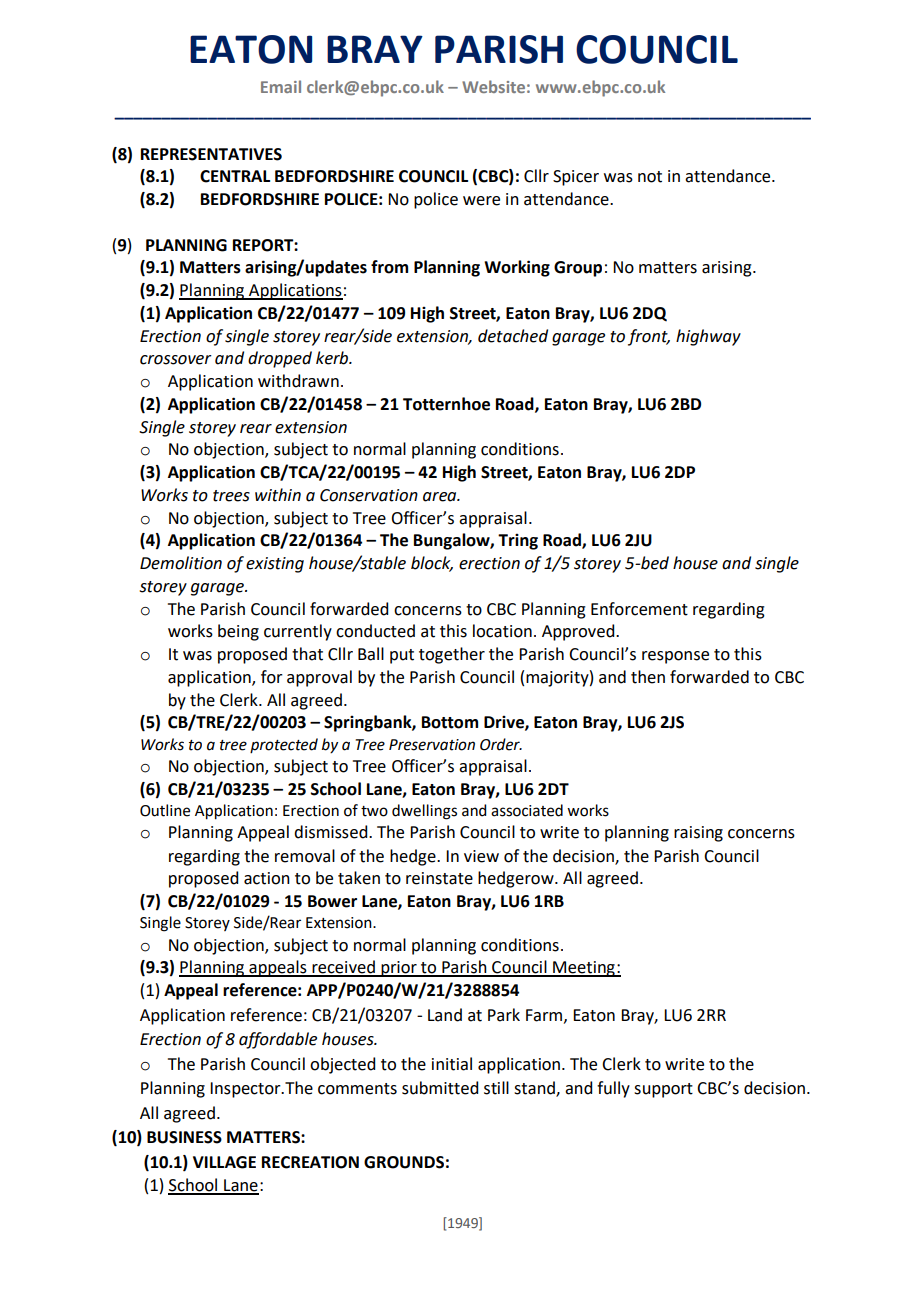  Describe the element at coordinates (441, 497) in the screenshot. I see `area` at that location.
